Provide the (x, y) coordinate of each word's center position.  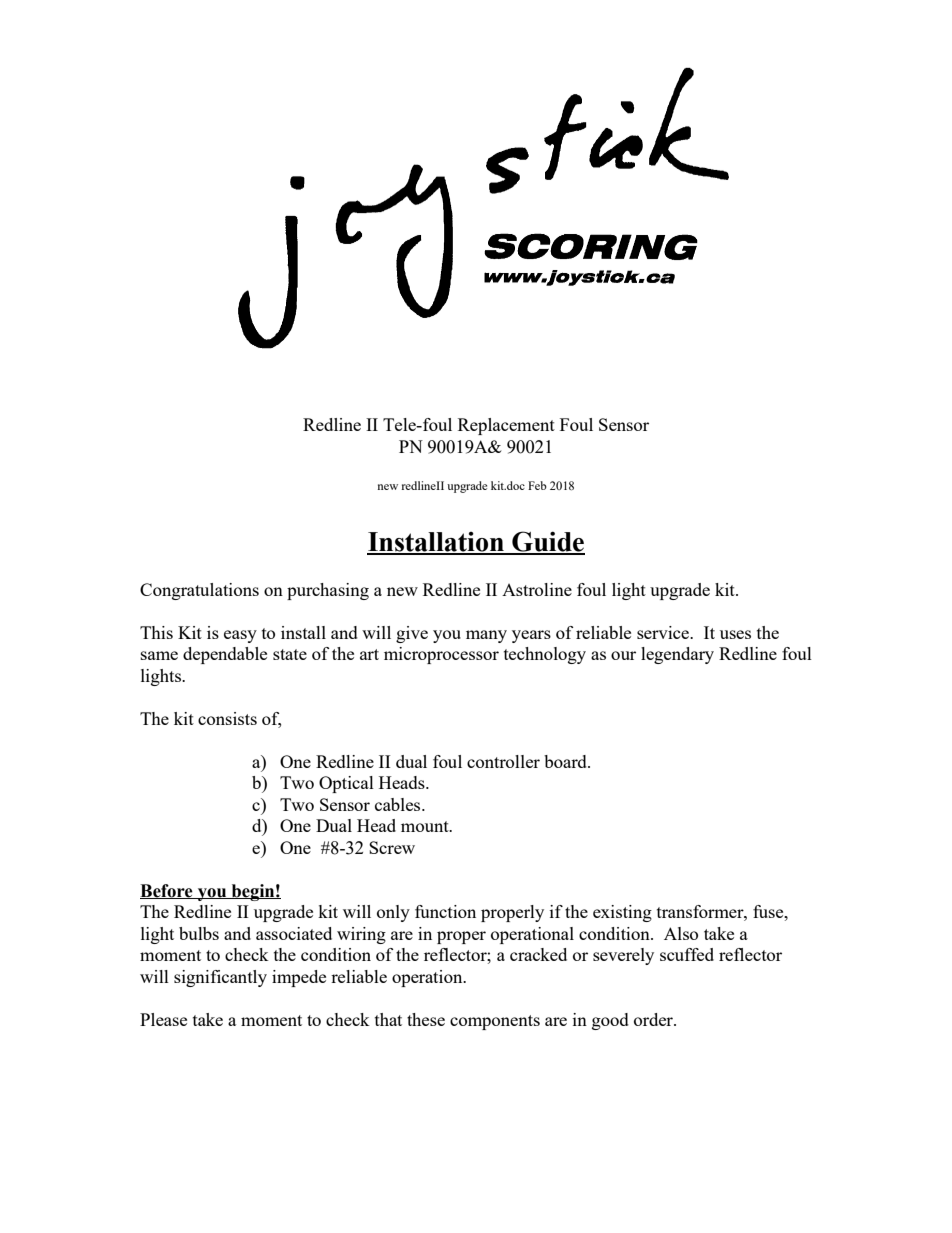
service (664, 632)
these (426, 1019)
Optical (346, 784)
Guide (547, 542)
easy (240, 636)
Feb (537, 485)
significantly (220, 978)
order (654, 1019)
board (566, 761)
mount (426, 826)
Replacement (506, 426)
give (412, 634)
